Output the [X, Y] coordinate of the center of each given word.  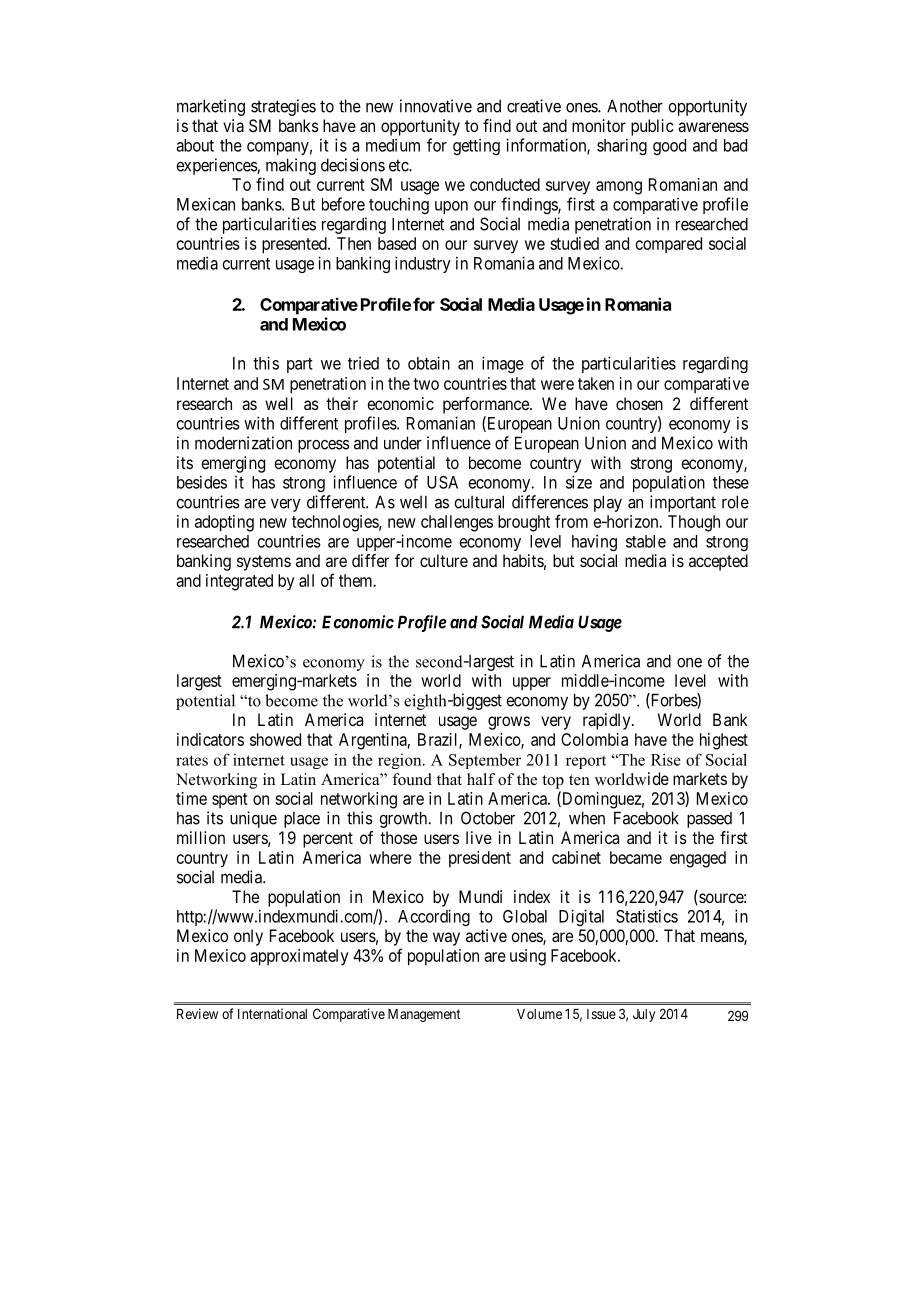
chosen [639, 403]
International [272, 1013]
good [669, 147]
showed [275, 739]
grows [509, 723]
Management [424, 1015]
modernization [243, 443]
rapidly [608, 721]
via [233, 125]
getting [476, 147]
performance [487, 405]
